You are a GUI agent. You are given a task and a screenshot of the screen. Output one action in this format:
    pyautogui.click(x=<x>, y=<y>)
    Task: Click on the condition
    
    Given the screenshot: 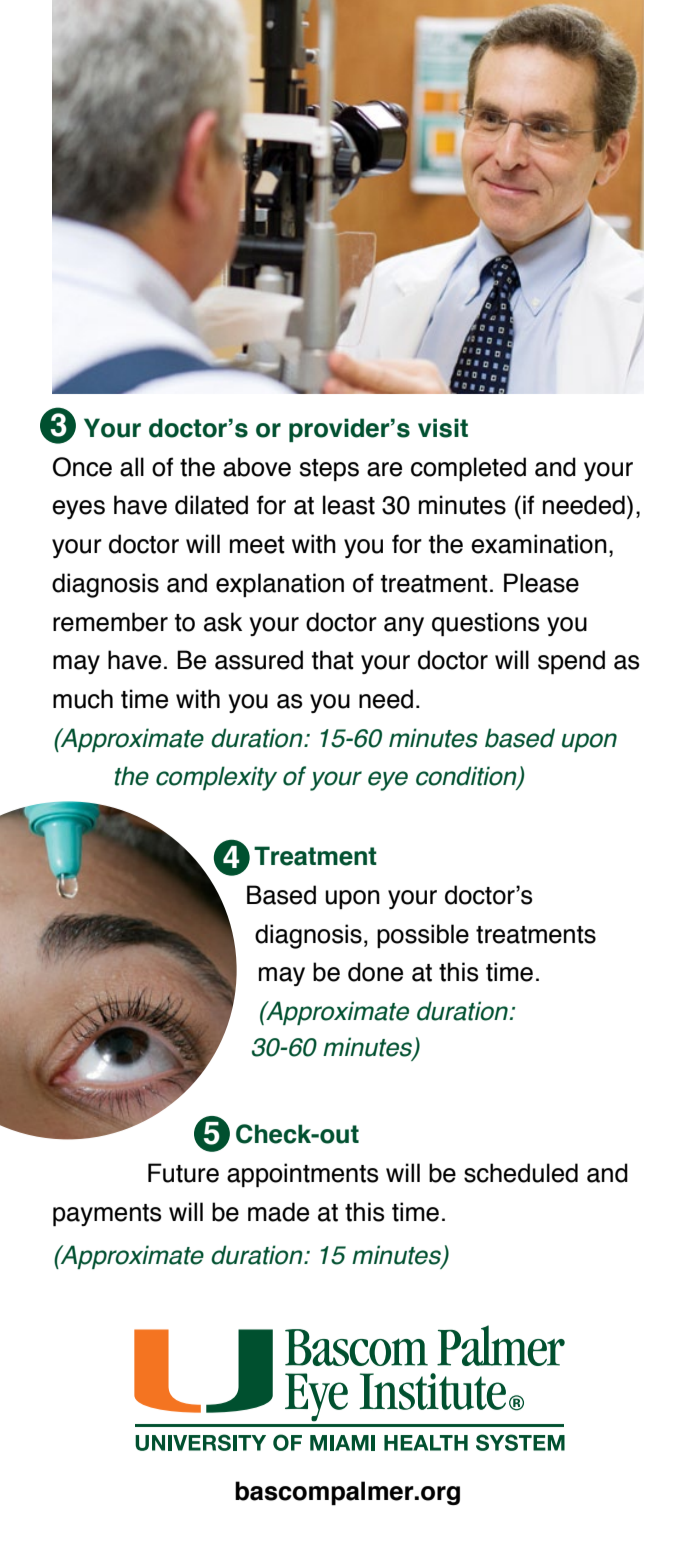 What is the action you would take?
    pyautogui.click(x=467, y=777)
